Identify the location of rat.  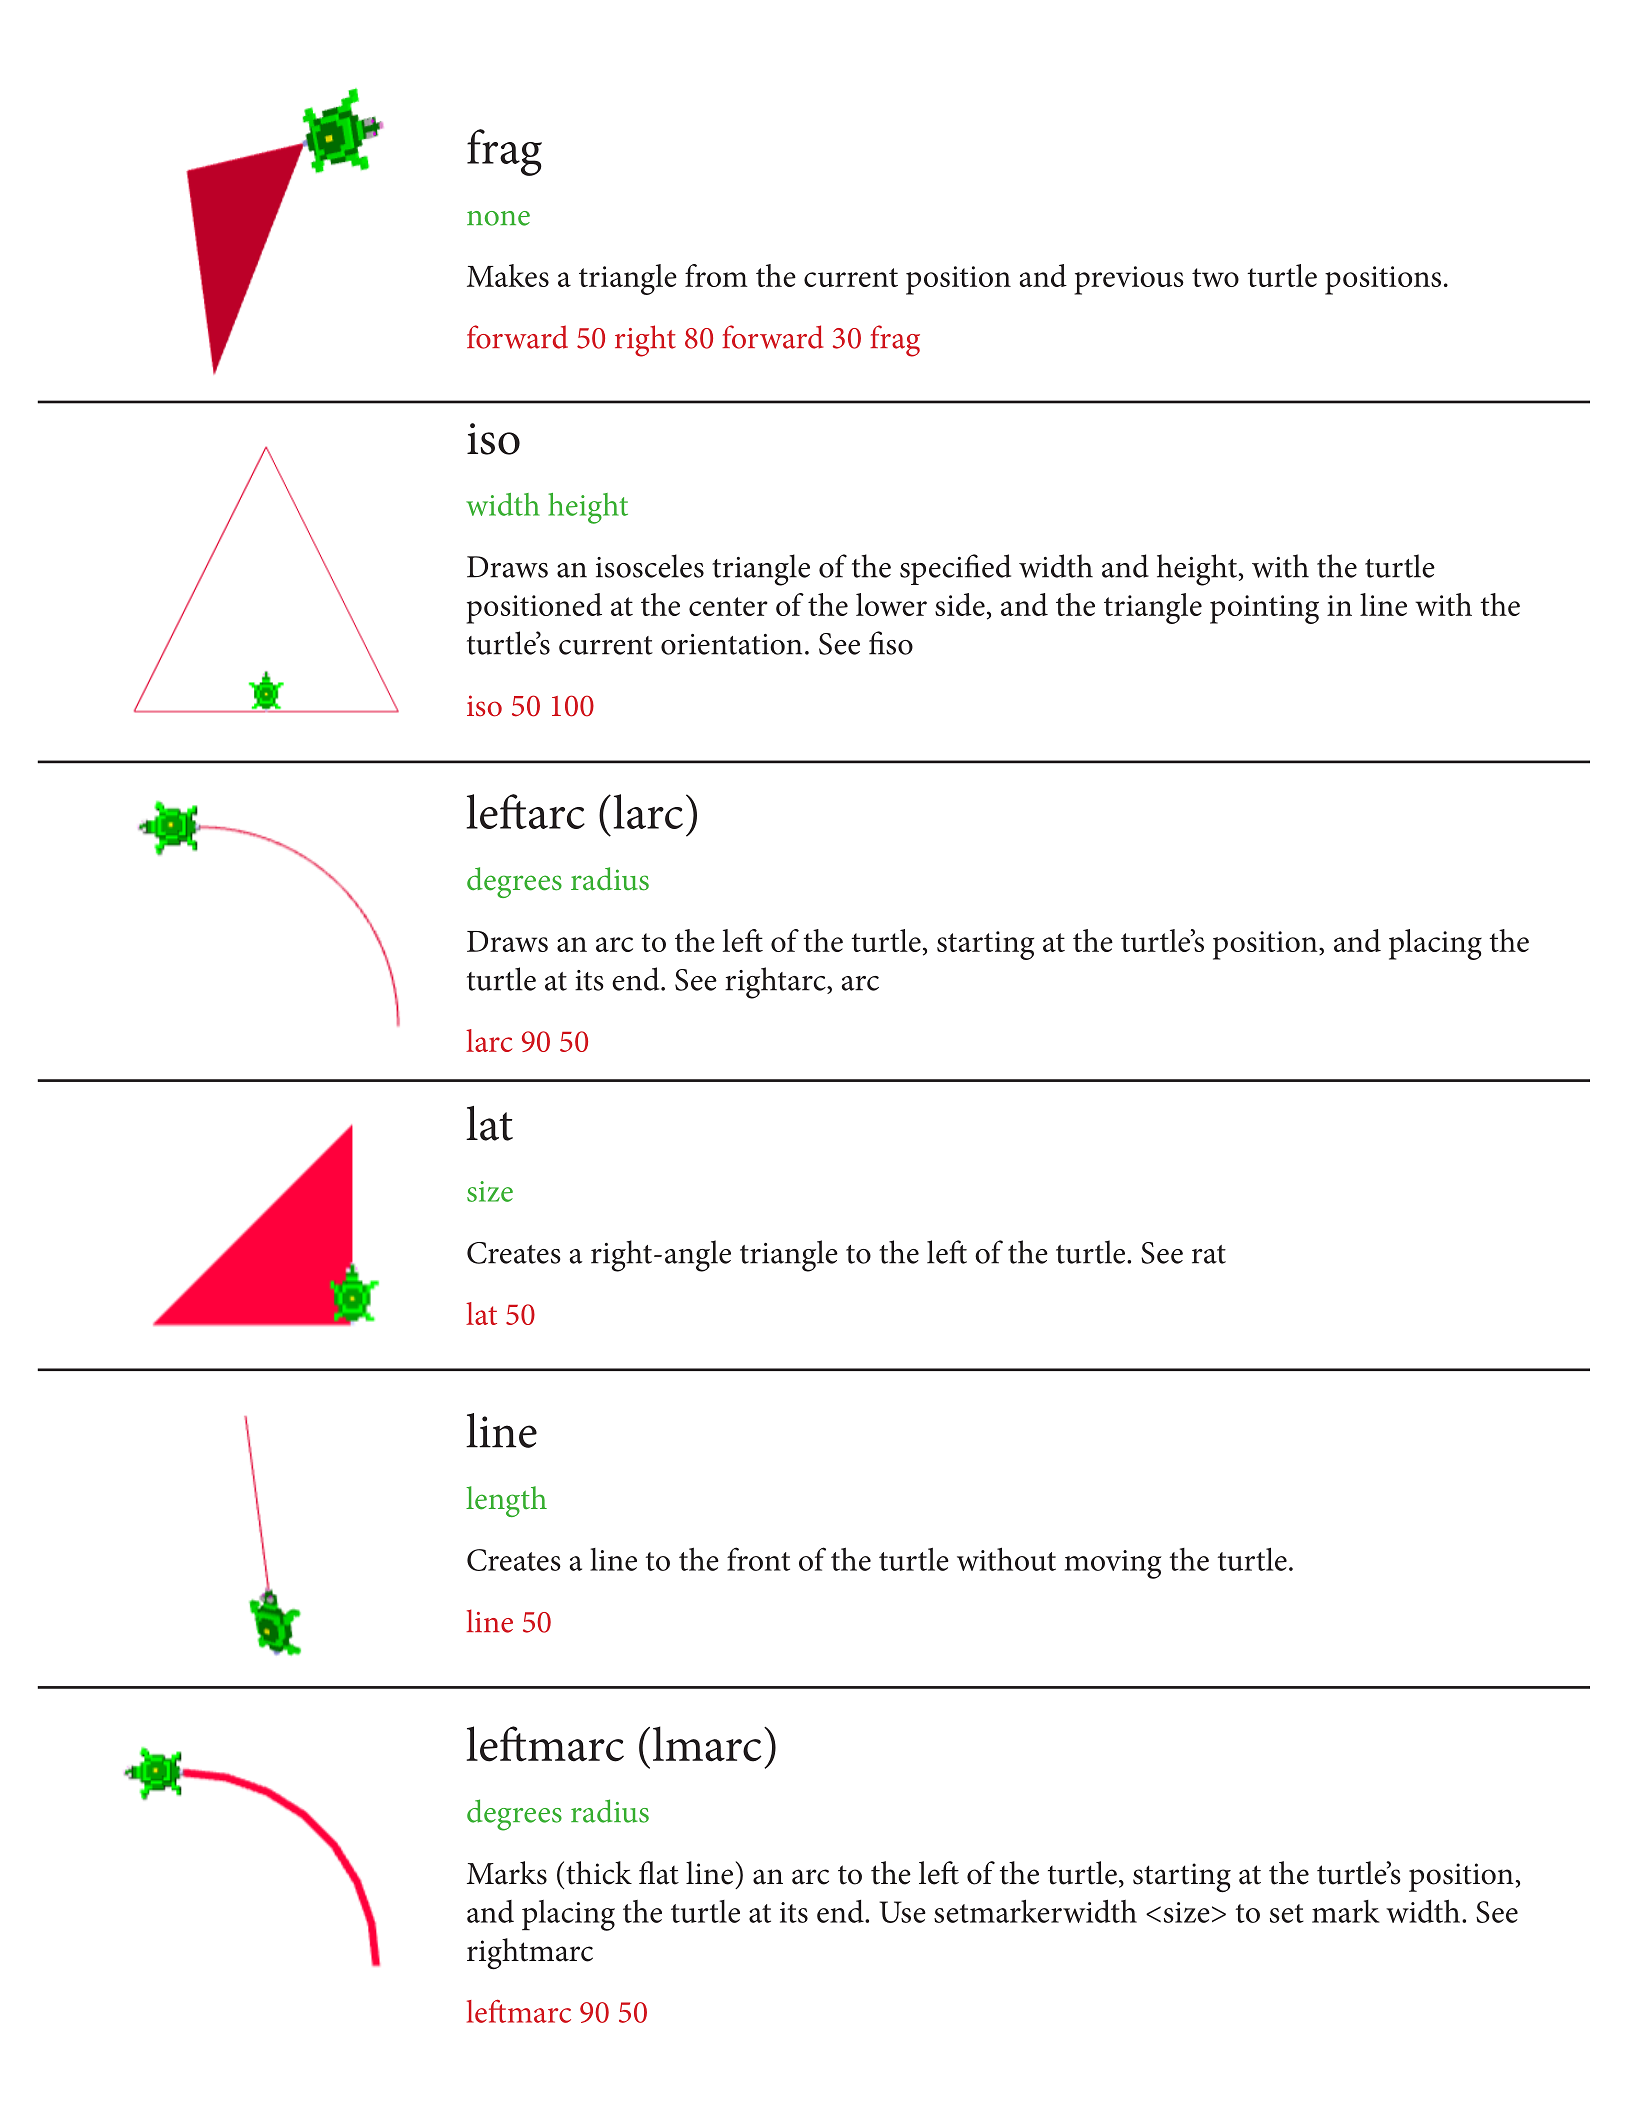
(1209, 1254).
